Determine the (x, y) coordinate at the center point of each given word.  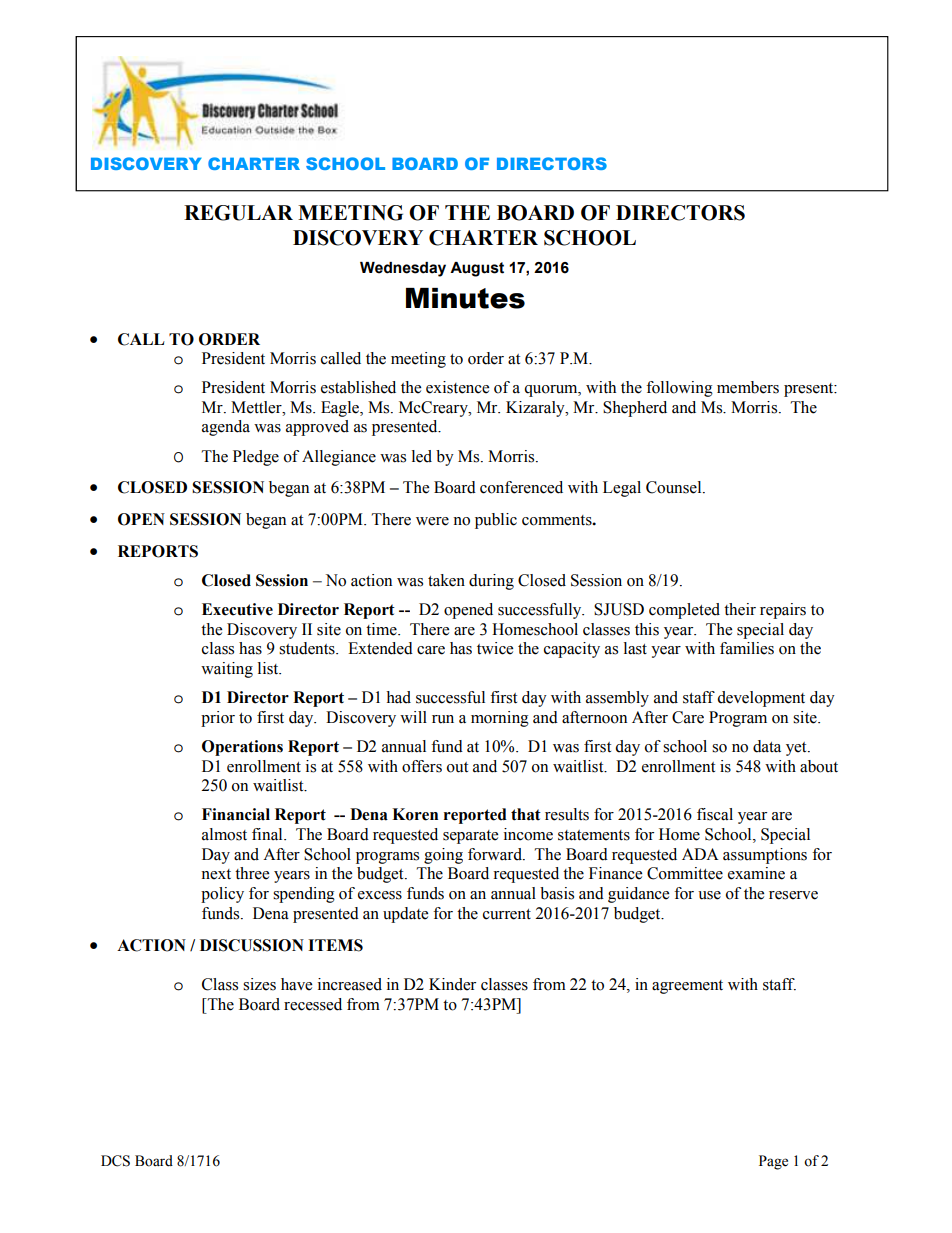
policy (222, 895)
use (709, 895)
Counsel (675, 487)
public (496, 521)
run (443, 719)
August (477, 269)
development (761, 699)
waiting (227, 670)
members (748, 387)
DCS (115, 1161)
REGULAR (238, 213)
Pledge (256, 458)
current (507, 914)
